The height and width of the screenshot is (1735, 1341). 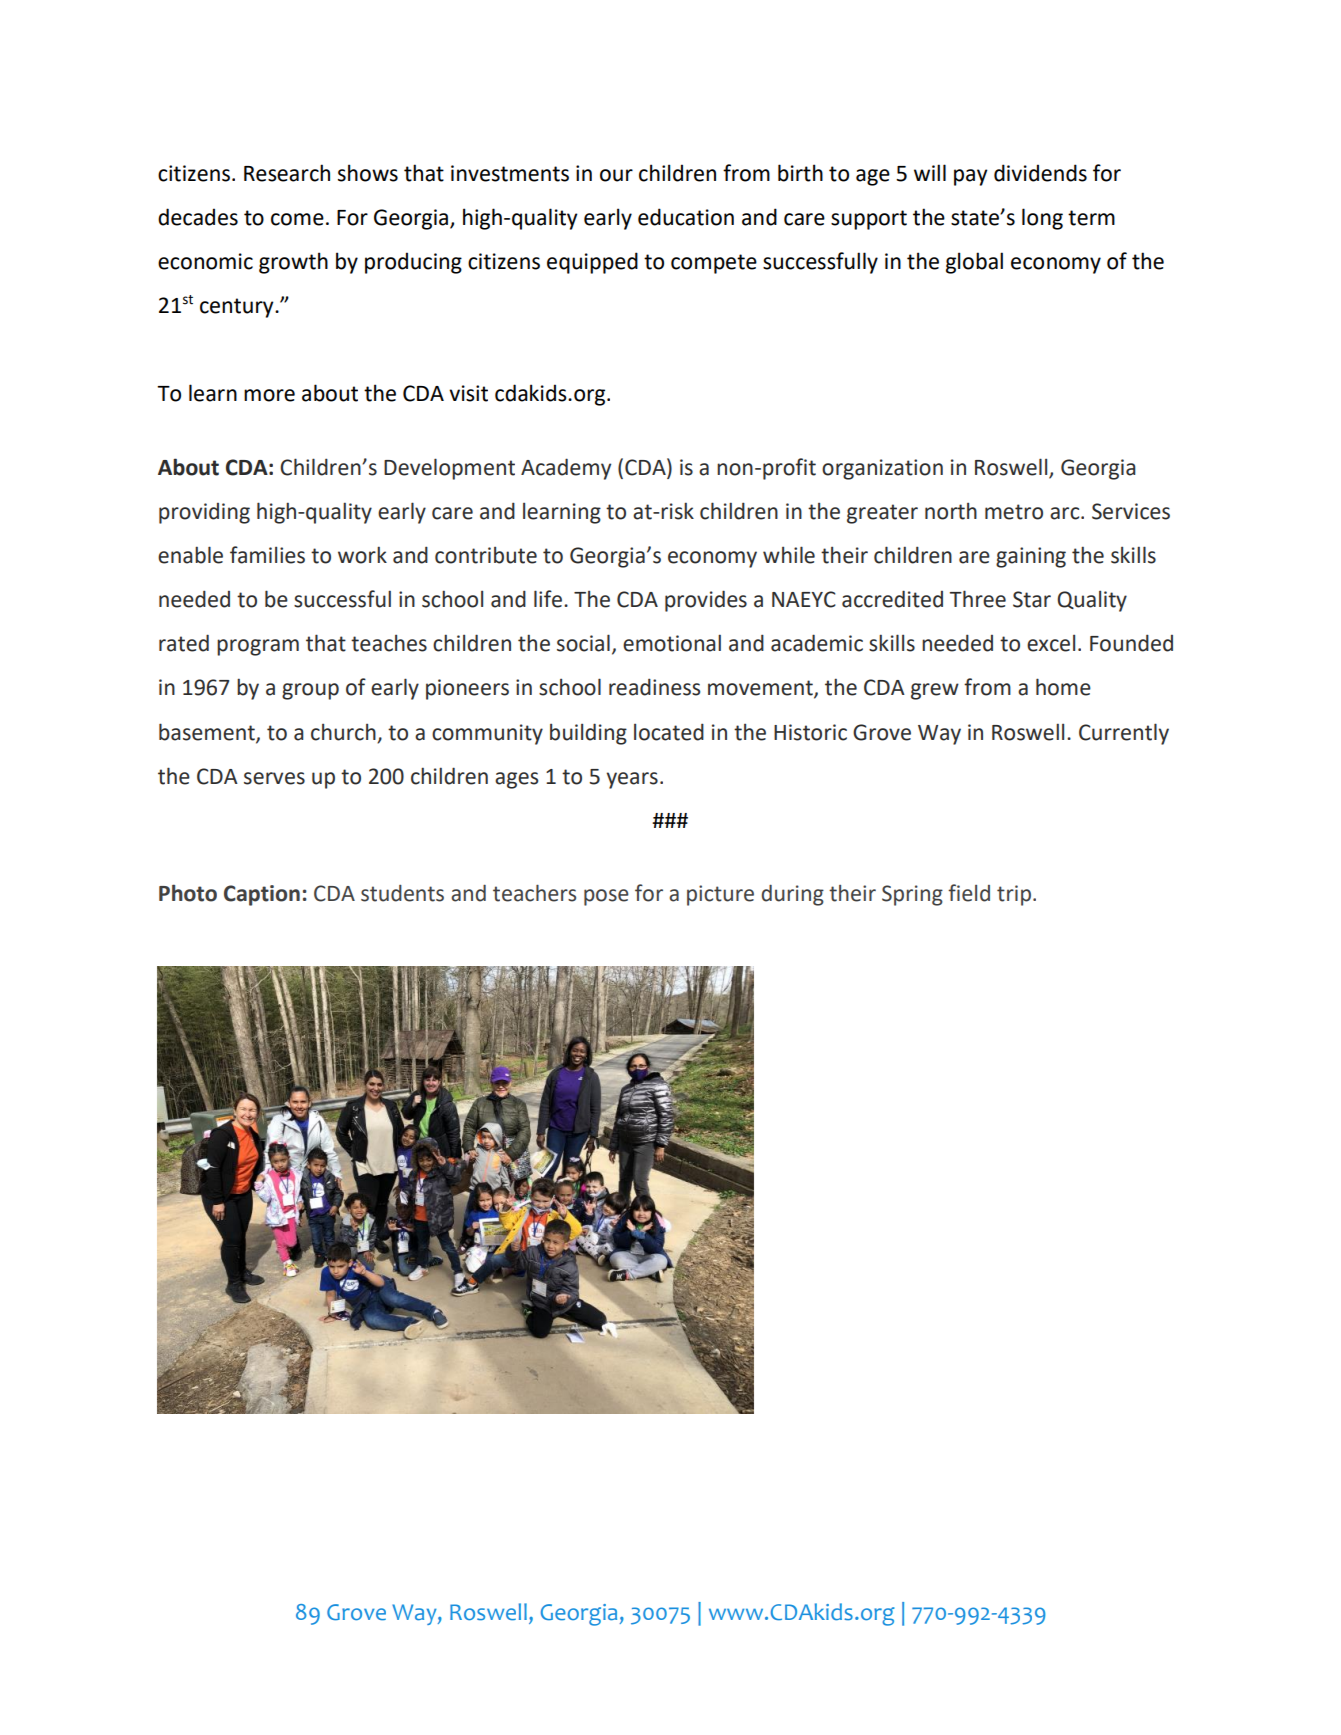 I want to click on group, so click(x=310, y=691).
